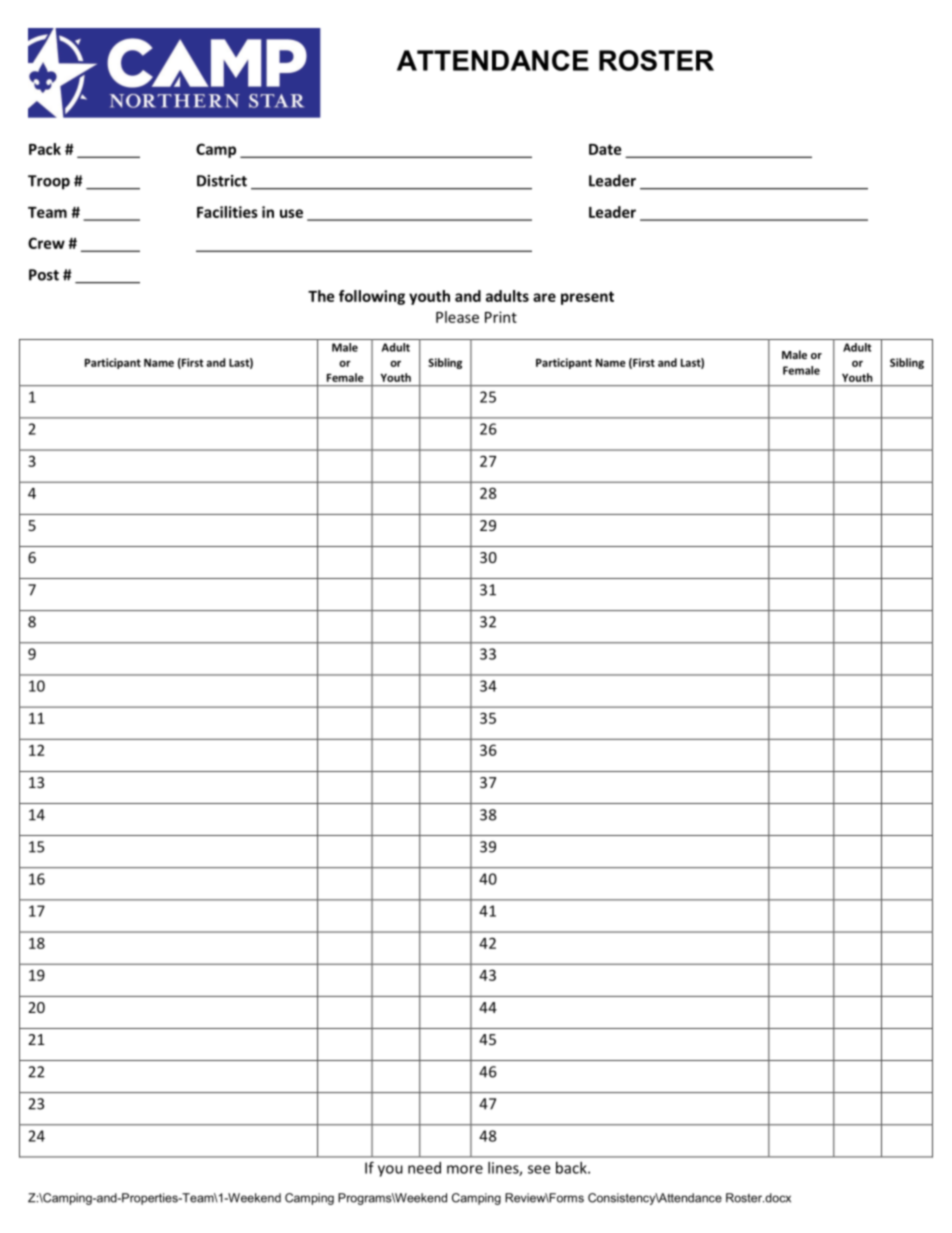  Describe the element at coordinates (49, 182) in the screenshot. I see `Troop` at that location.
